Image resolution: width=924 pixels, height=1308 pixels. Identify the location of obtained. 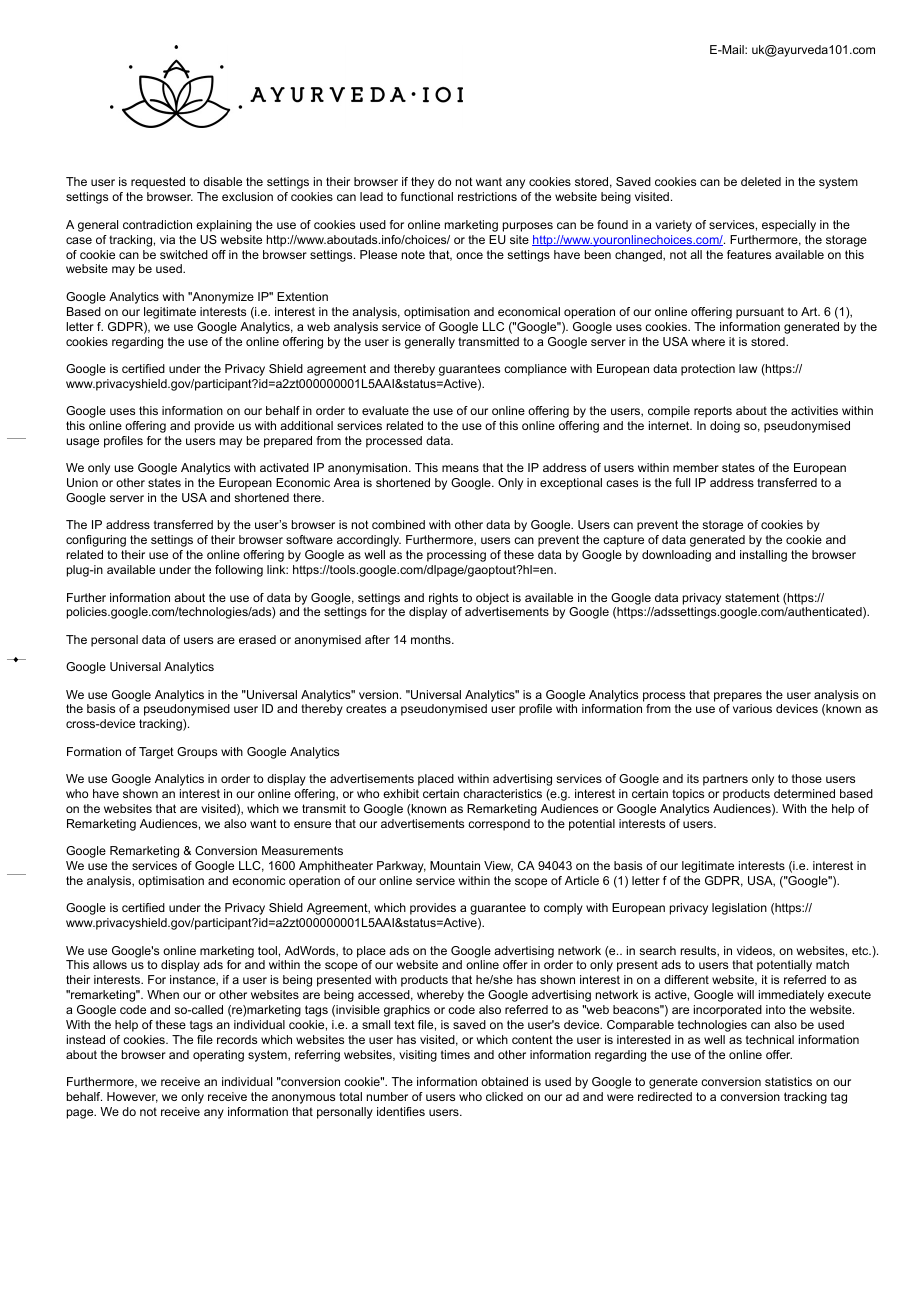
(504, 1081).
